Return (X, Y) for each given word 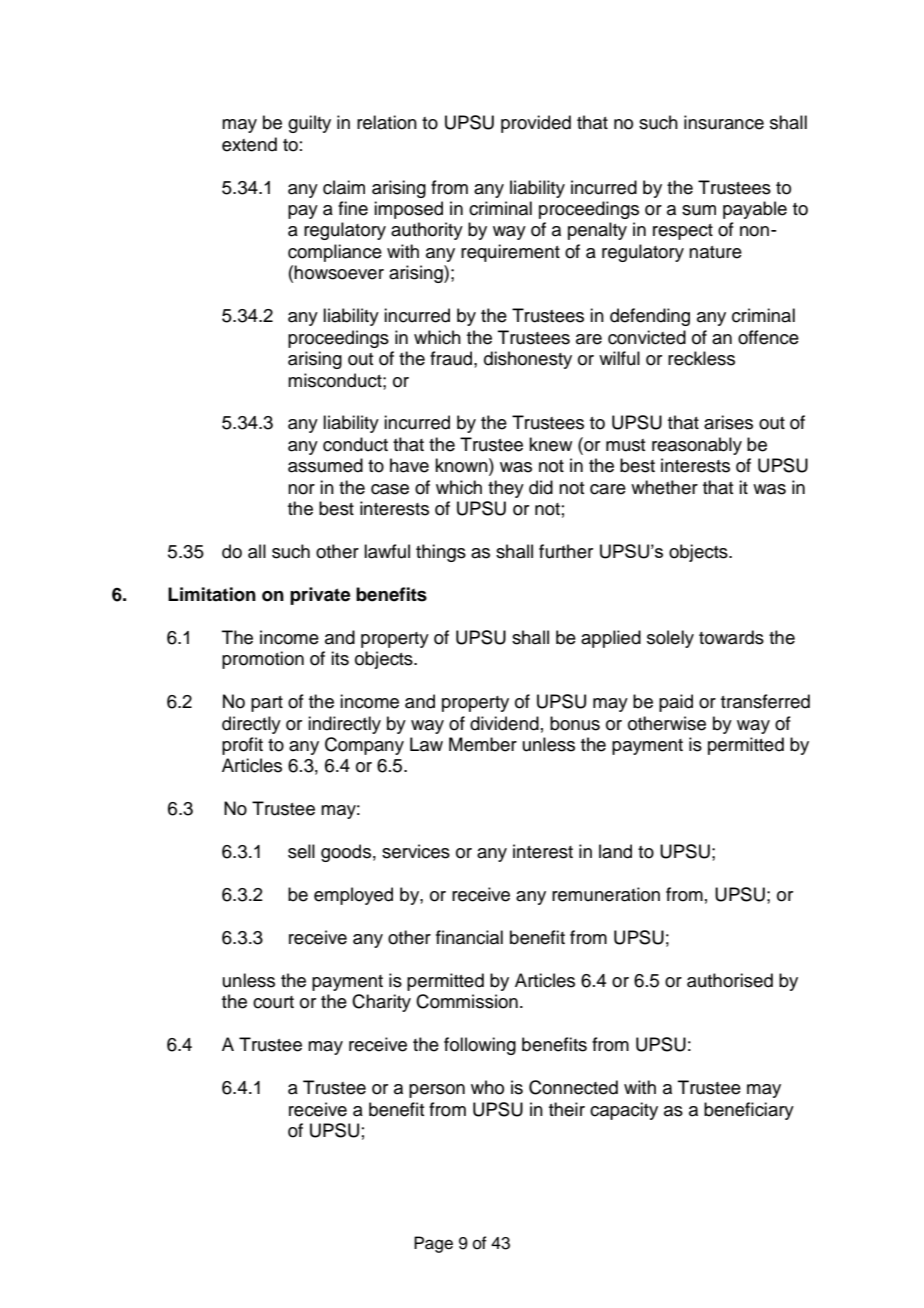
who (487, 1087)
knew (550, 444)
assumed (325, 465)
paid (676, 703)
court (273, 1002)
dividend (504, 723)
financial (469, 937)
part (267, 704)
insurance (724, 122)
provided (536, 124)
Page (433, 1244)
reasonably (697, 446)
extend (249, 144)
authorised (730, 980)
